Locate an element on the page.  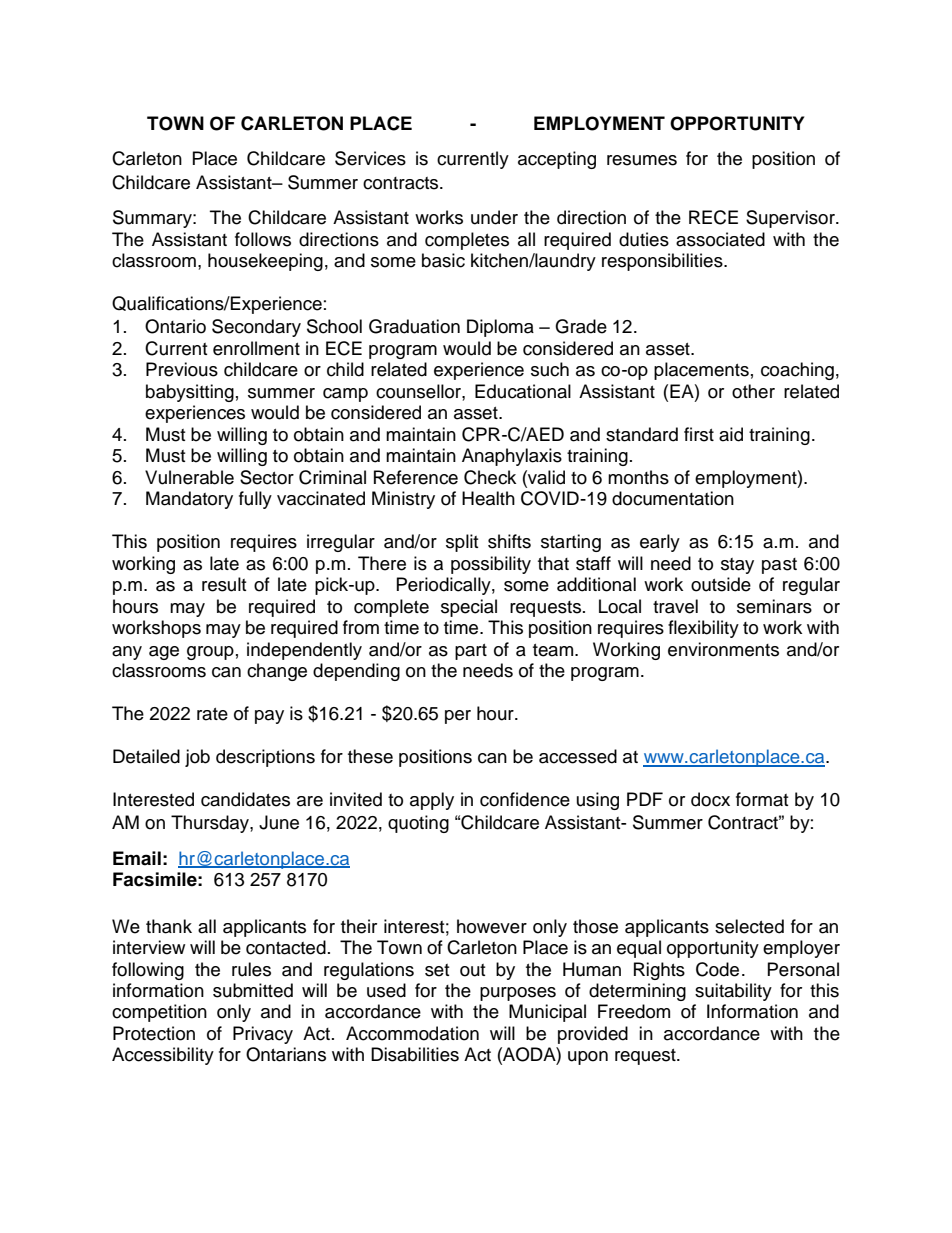
under is located at coordinates (494, 217).
